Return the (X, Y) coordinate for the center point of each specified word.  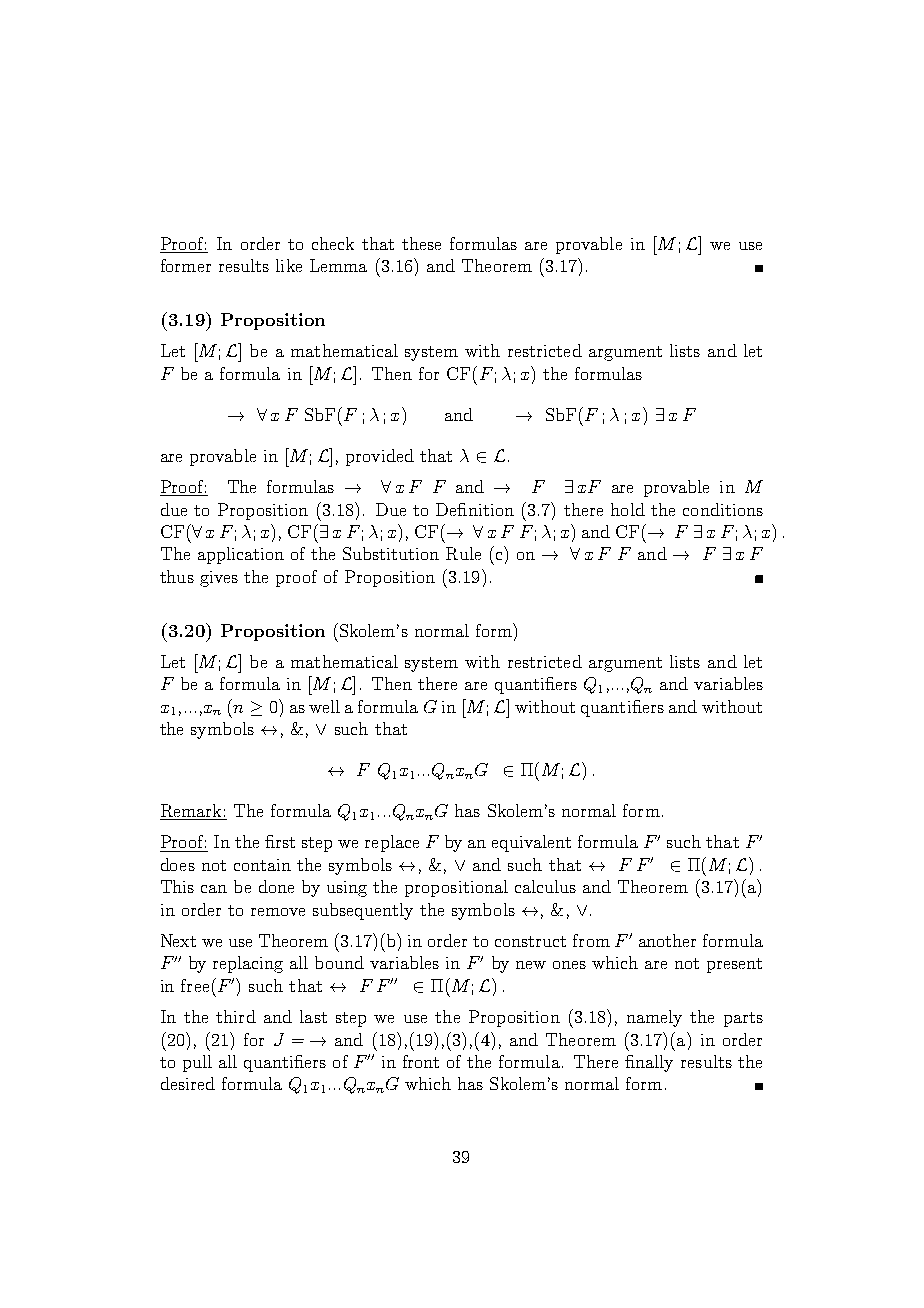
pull (197, 1063)
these (421, 243)
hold (628, 509)
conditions (723, 509)
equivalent (531, 843)
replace (392, 843)
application (241, 555)
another (667, 940)
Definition (475, 509)
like (289, 265)
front (421, 1061)
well (324, 706)
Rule (463, 553)
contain (262, 865)
